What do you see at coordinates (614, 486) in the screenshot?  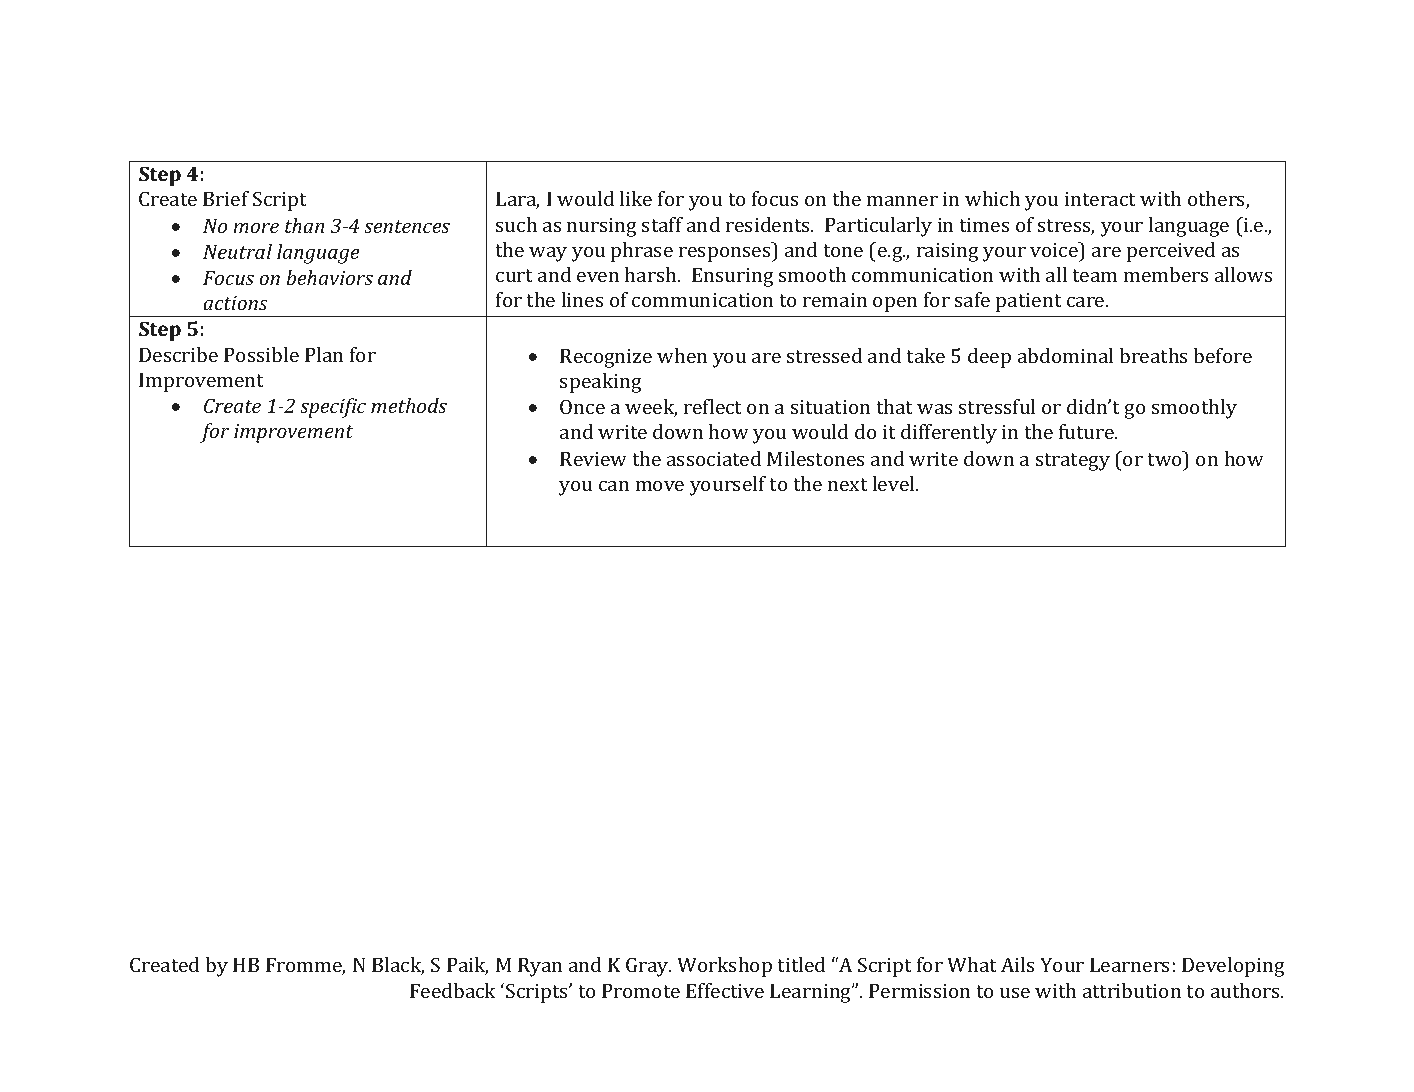 I see `can` at bounding box center [614, 486].
